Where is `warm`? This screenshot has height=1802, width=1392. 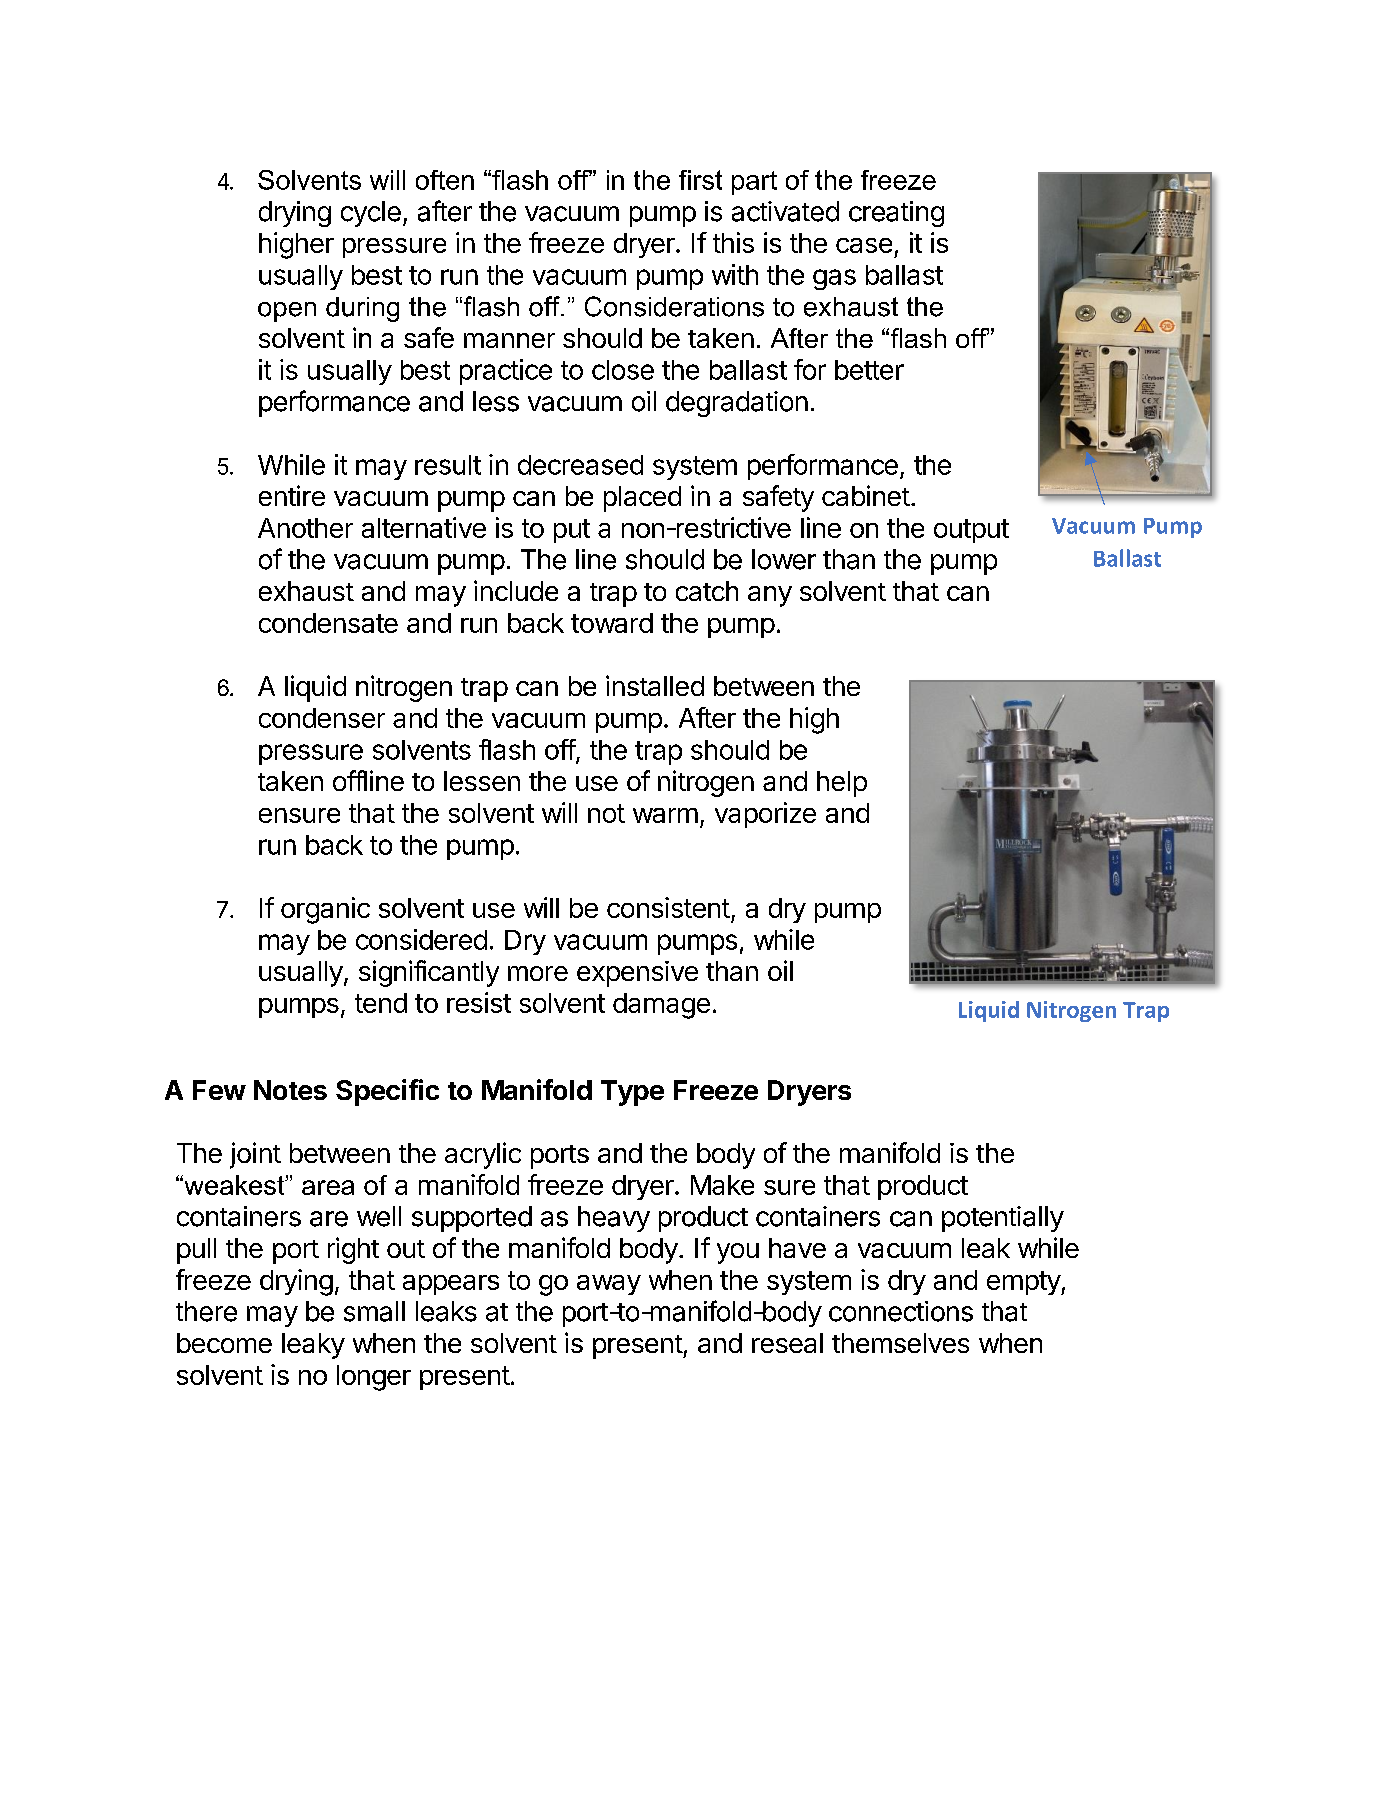 warm is located at coordinates (665, 815).
